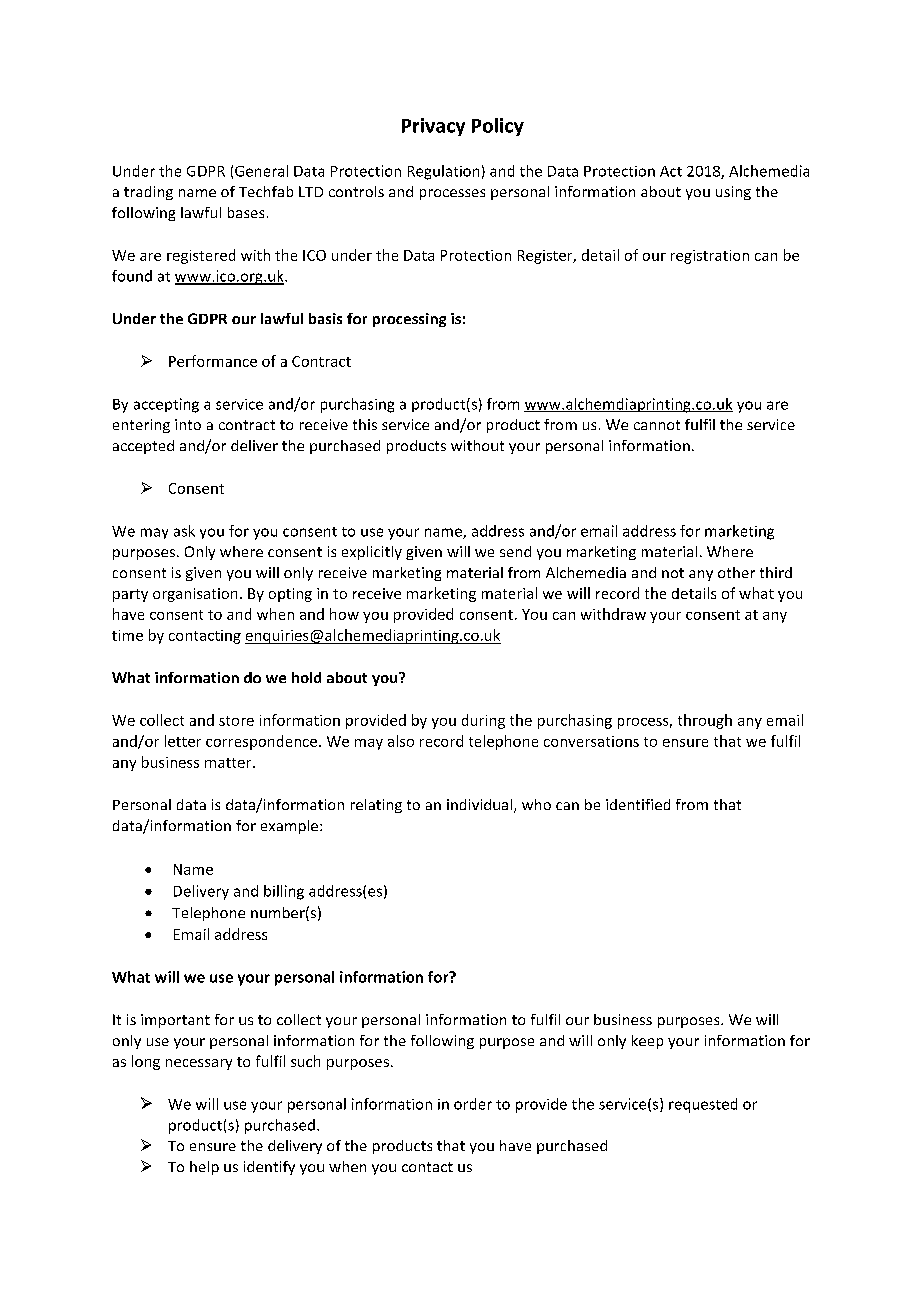  What do you see at coordinates (705, 721) in the screenshot?
I see `through` at bounding box center [705, 721].
